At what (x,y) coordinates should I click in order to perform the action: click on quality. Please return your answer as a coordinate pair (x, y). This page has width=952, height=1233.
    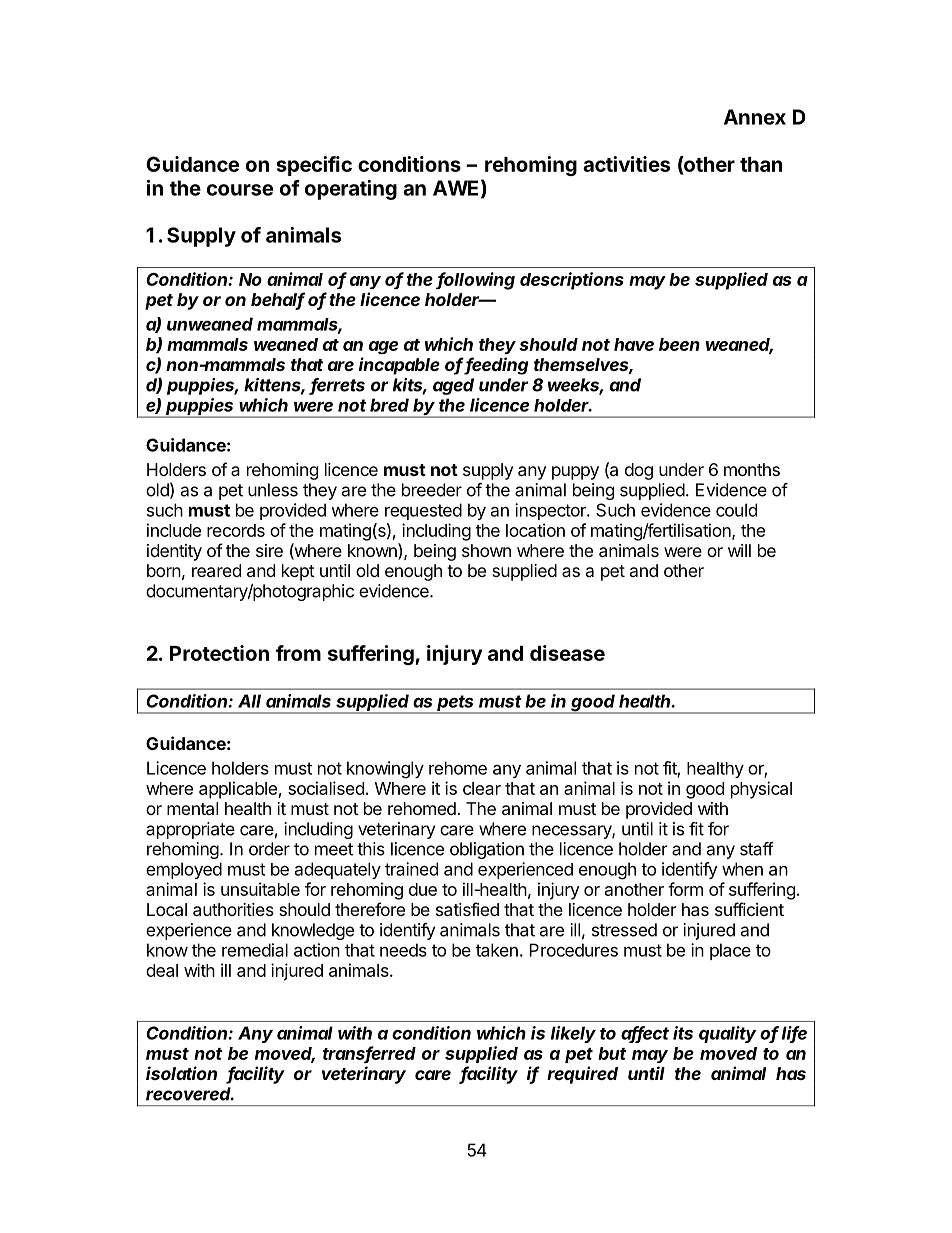
    Looking at the image, I should click on (727, 1034).
